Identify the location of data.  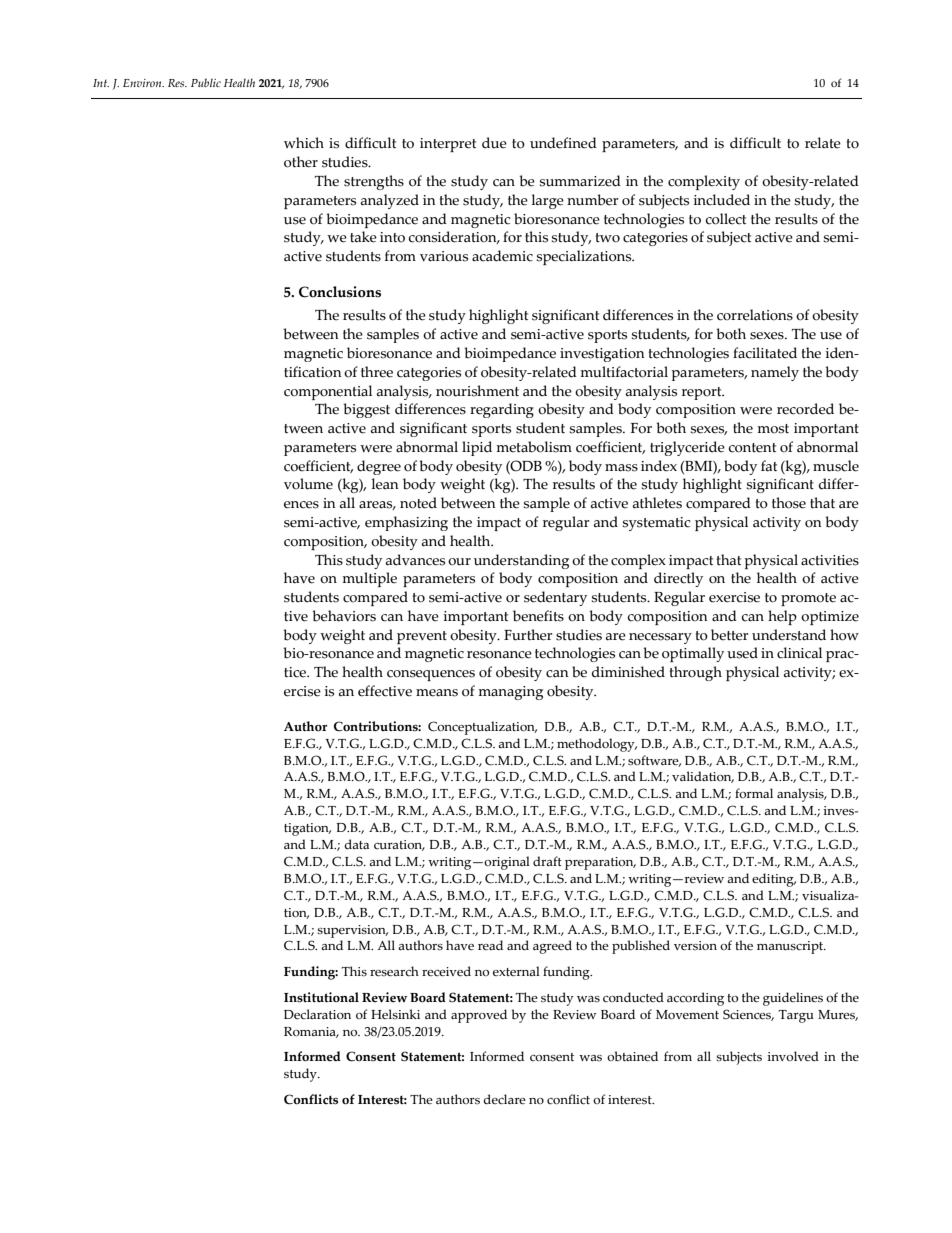
(356, 844).
